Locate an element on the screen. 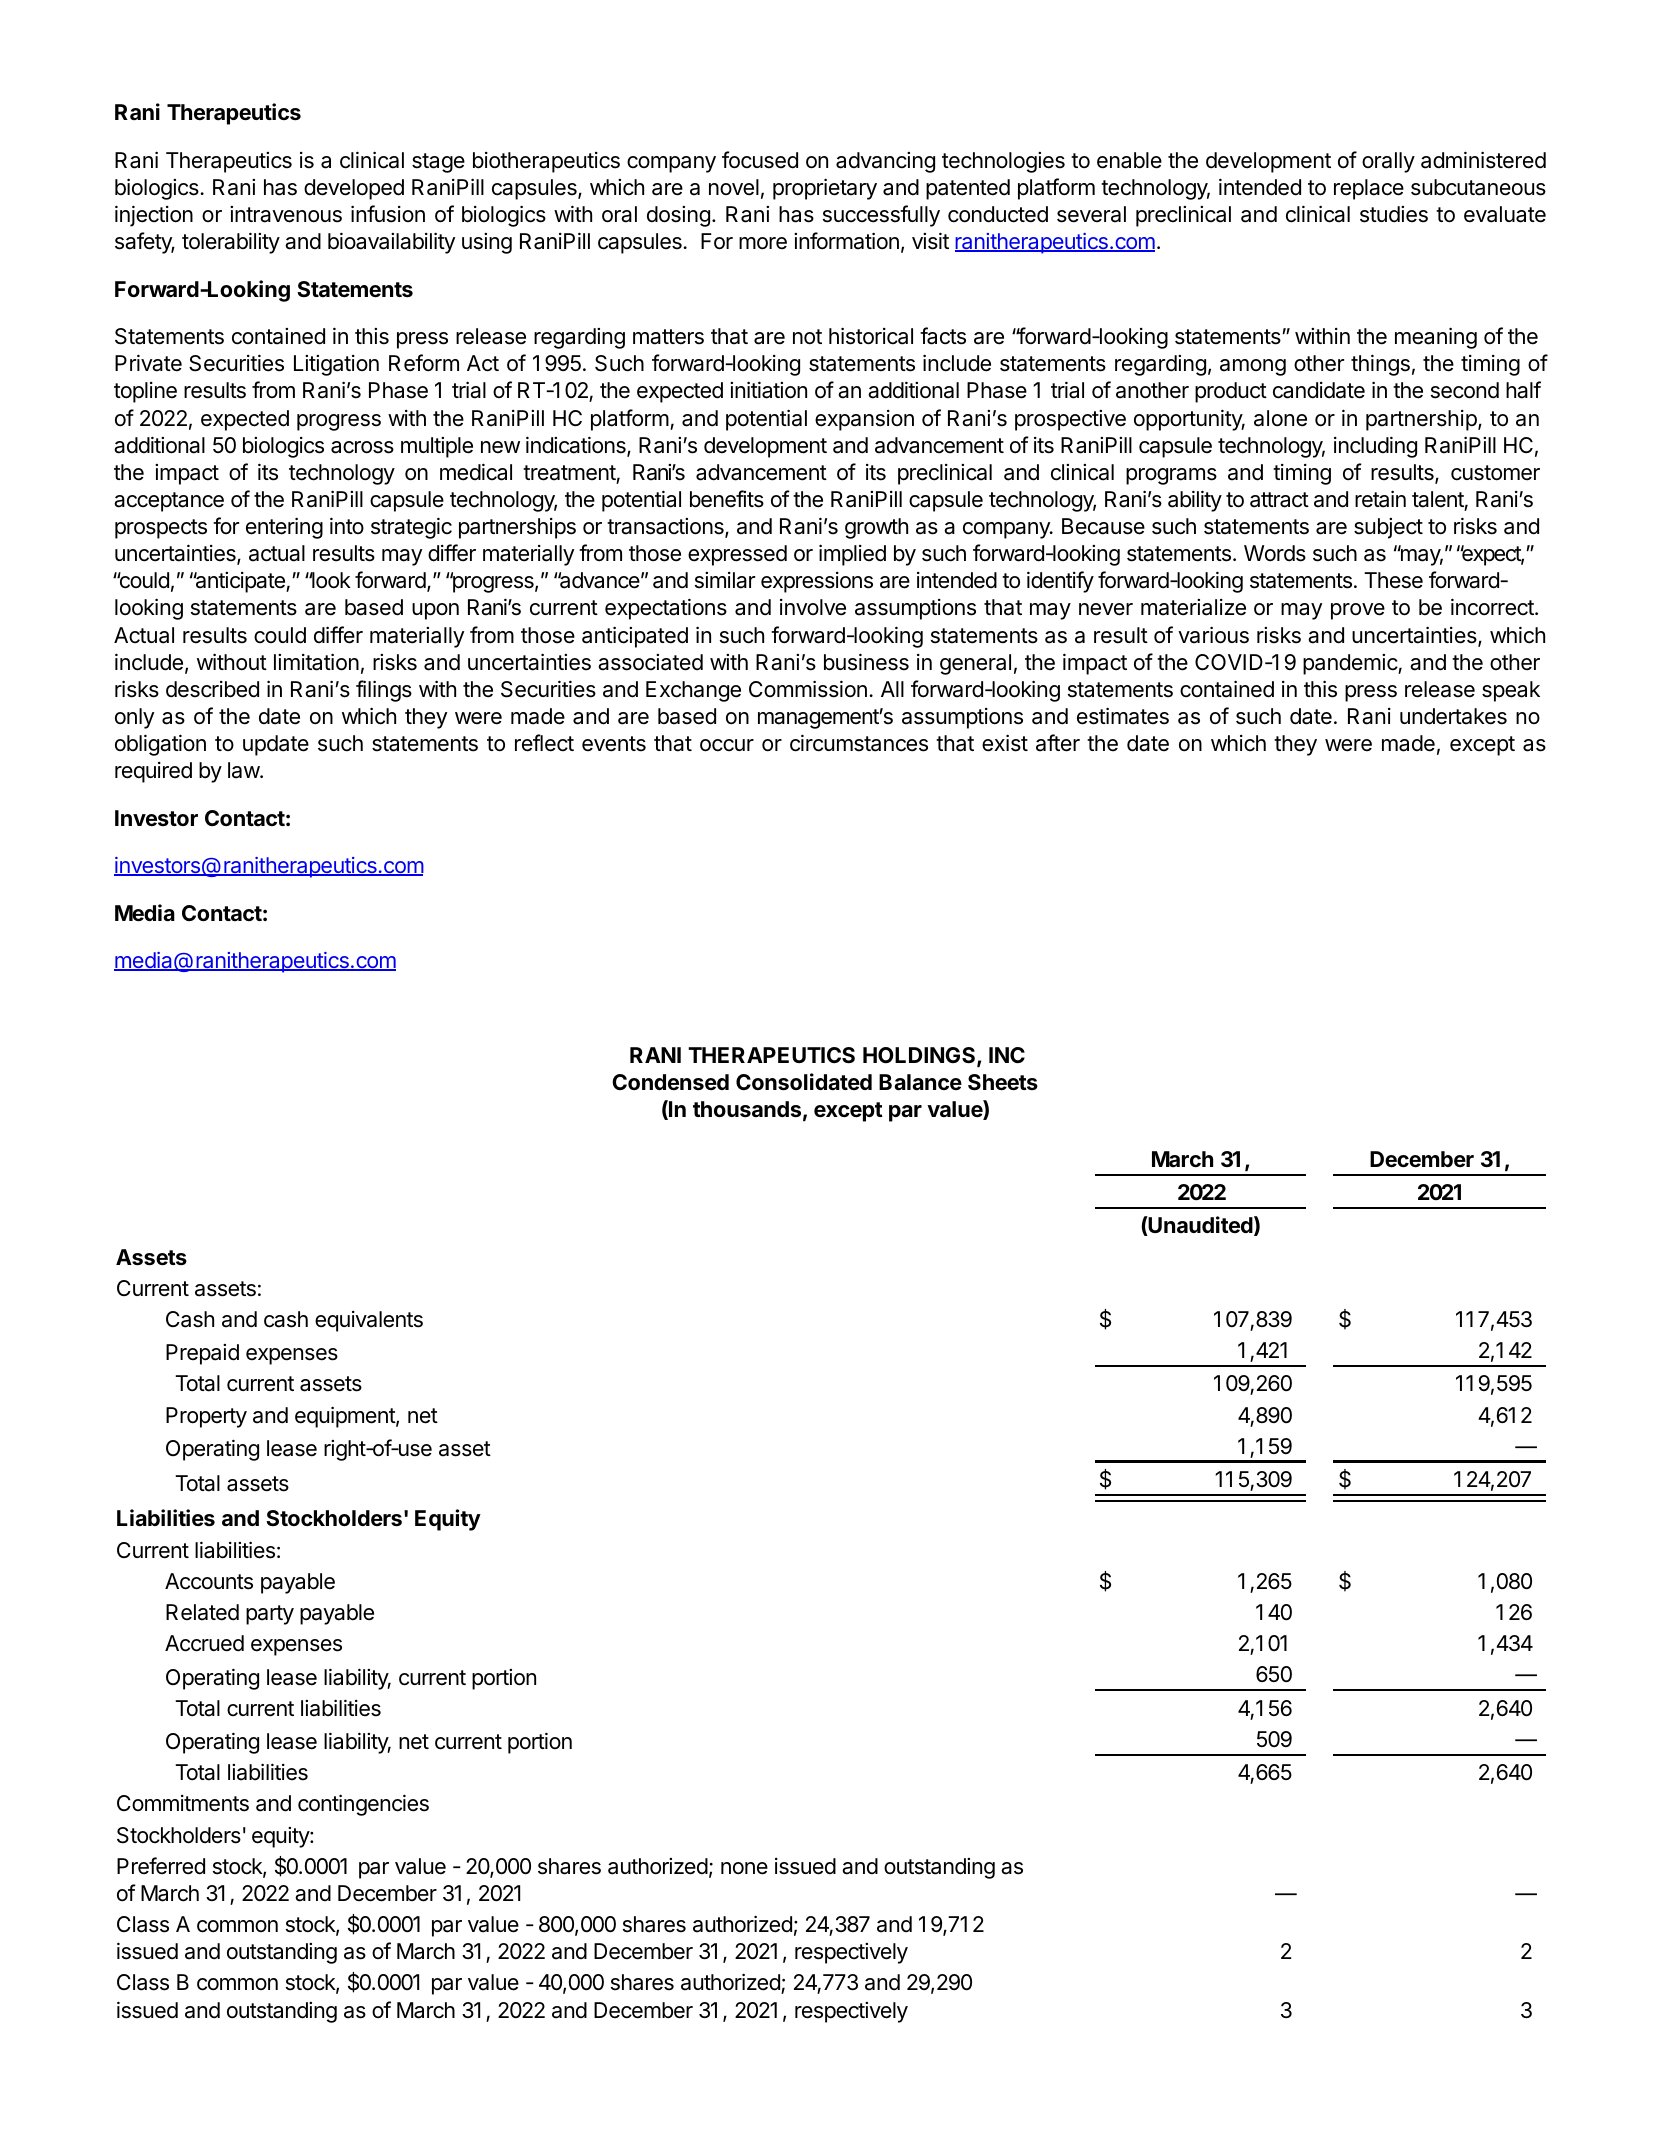 The height and width of the screenshot is (2149, 1660). none is located at coordinates (744, 1868).
